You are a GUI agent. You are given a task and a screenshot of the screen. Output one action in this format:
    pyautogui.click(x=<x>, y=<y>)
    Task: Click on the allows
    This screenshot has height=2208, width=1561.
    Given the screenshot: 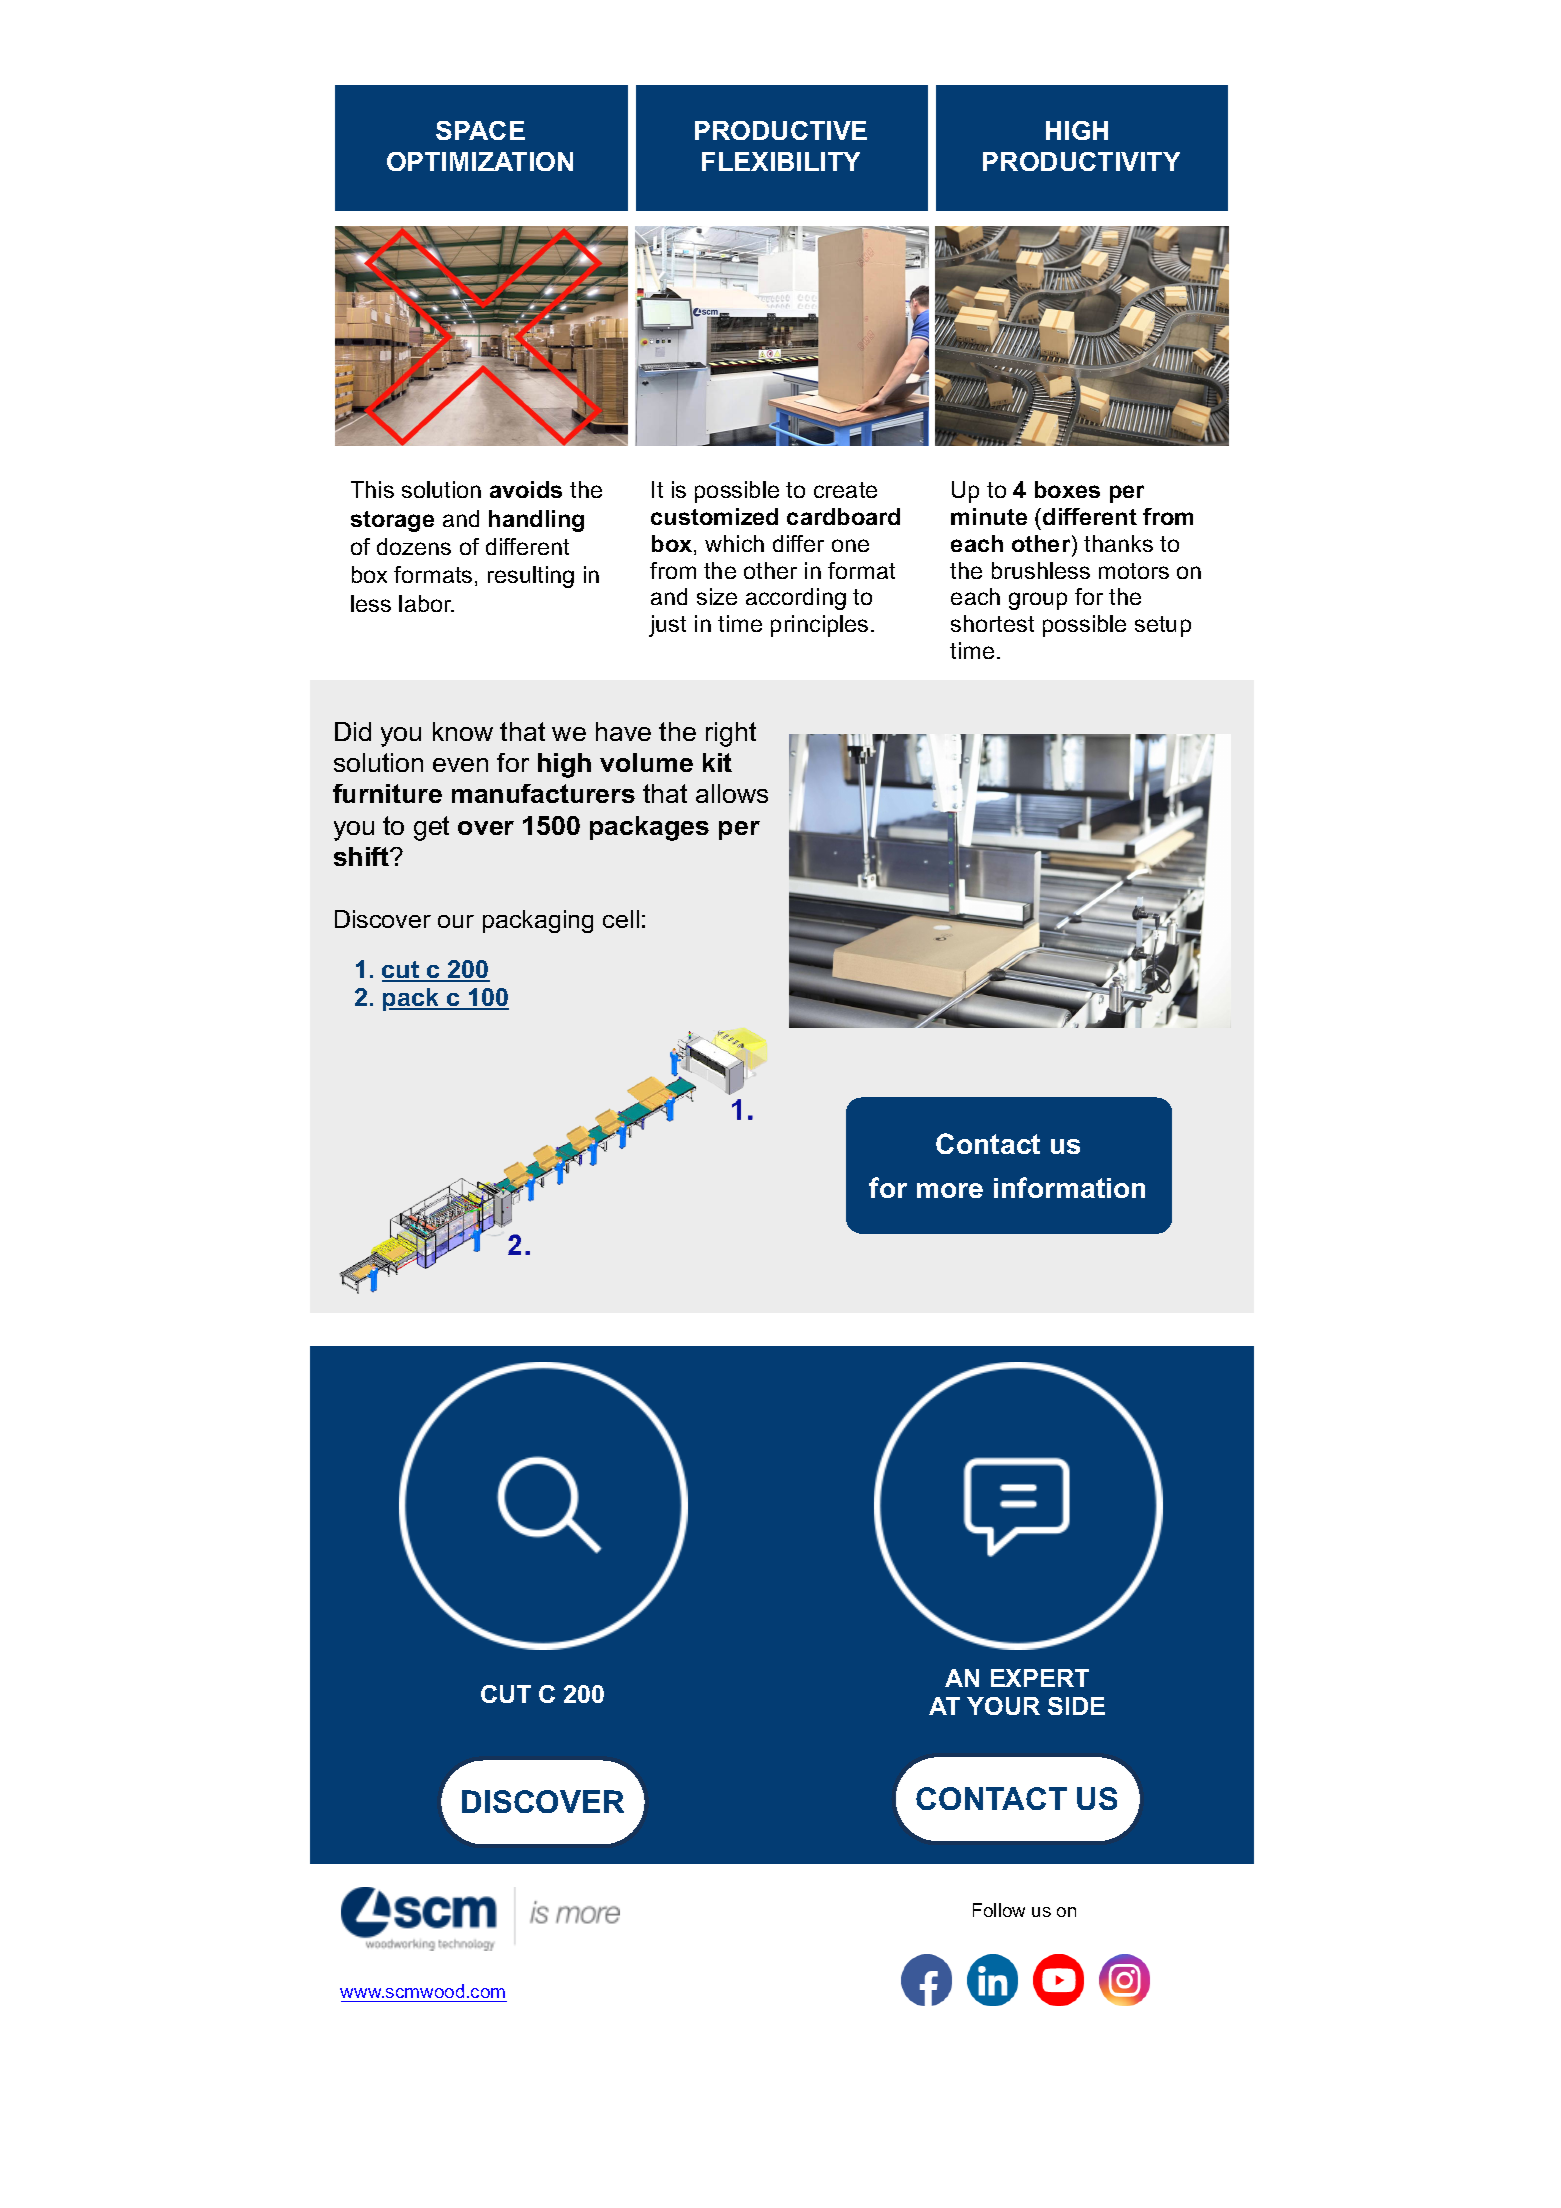 What is the action you would take?
    pyautogui.click(x=732, y=793)
